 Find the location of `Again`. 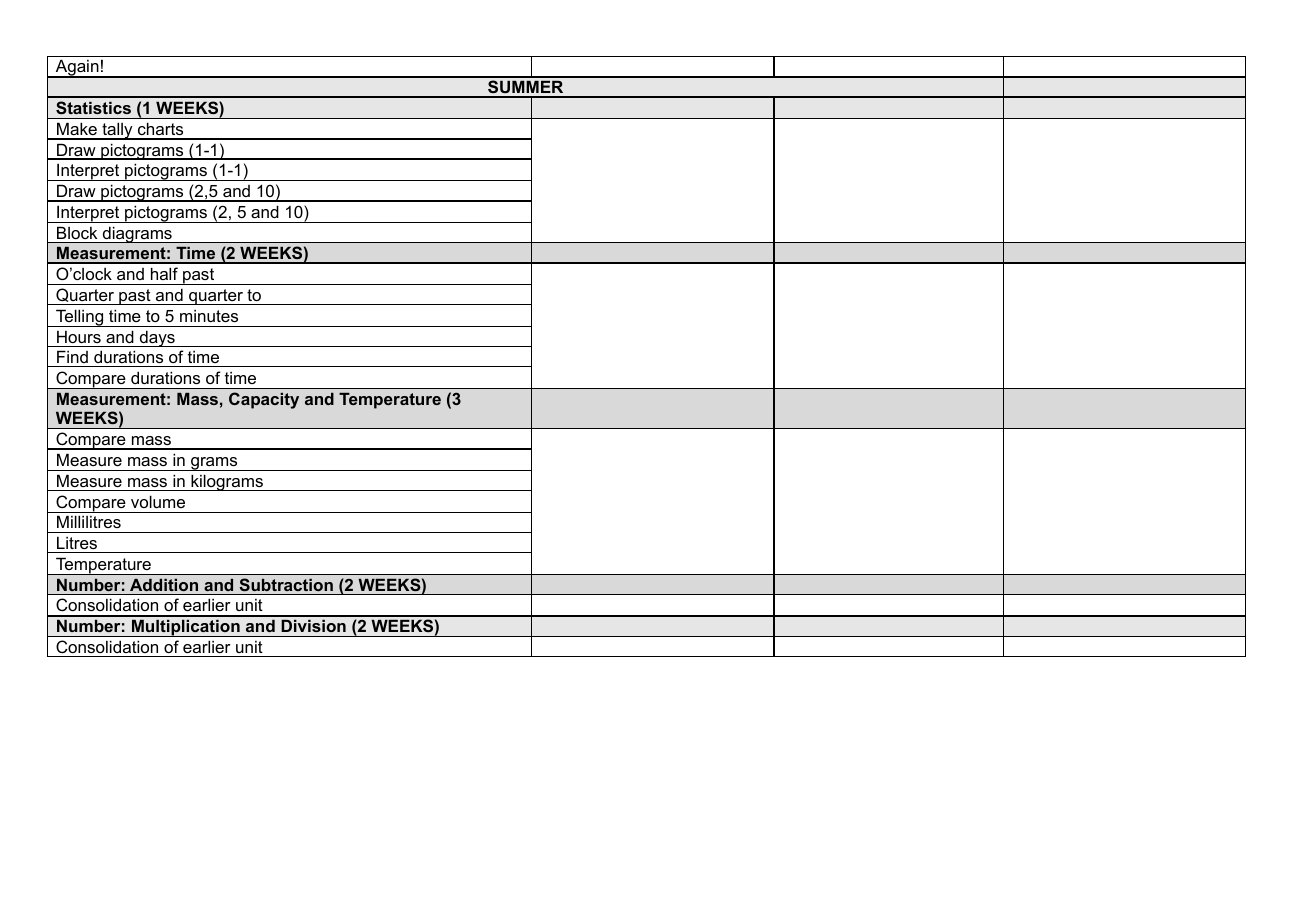

Again is located at coordinates (77, 69).
